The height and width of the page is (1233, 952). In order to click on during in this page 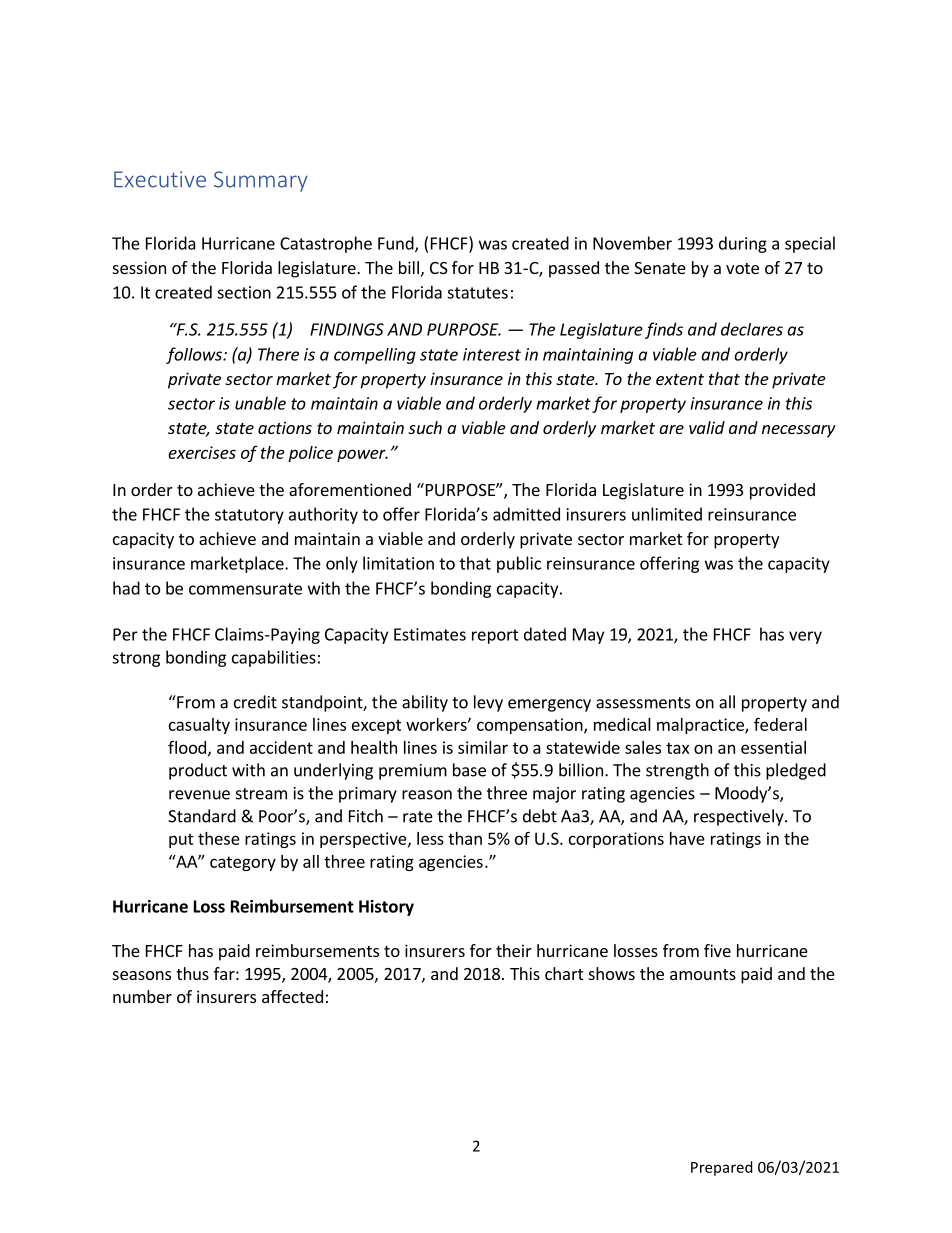, I will do `click(743, 244)`.
